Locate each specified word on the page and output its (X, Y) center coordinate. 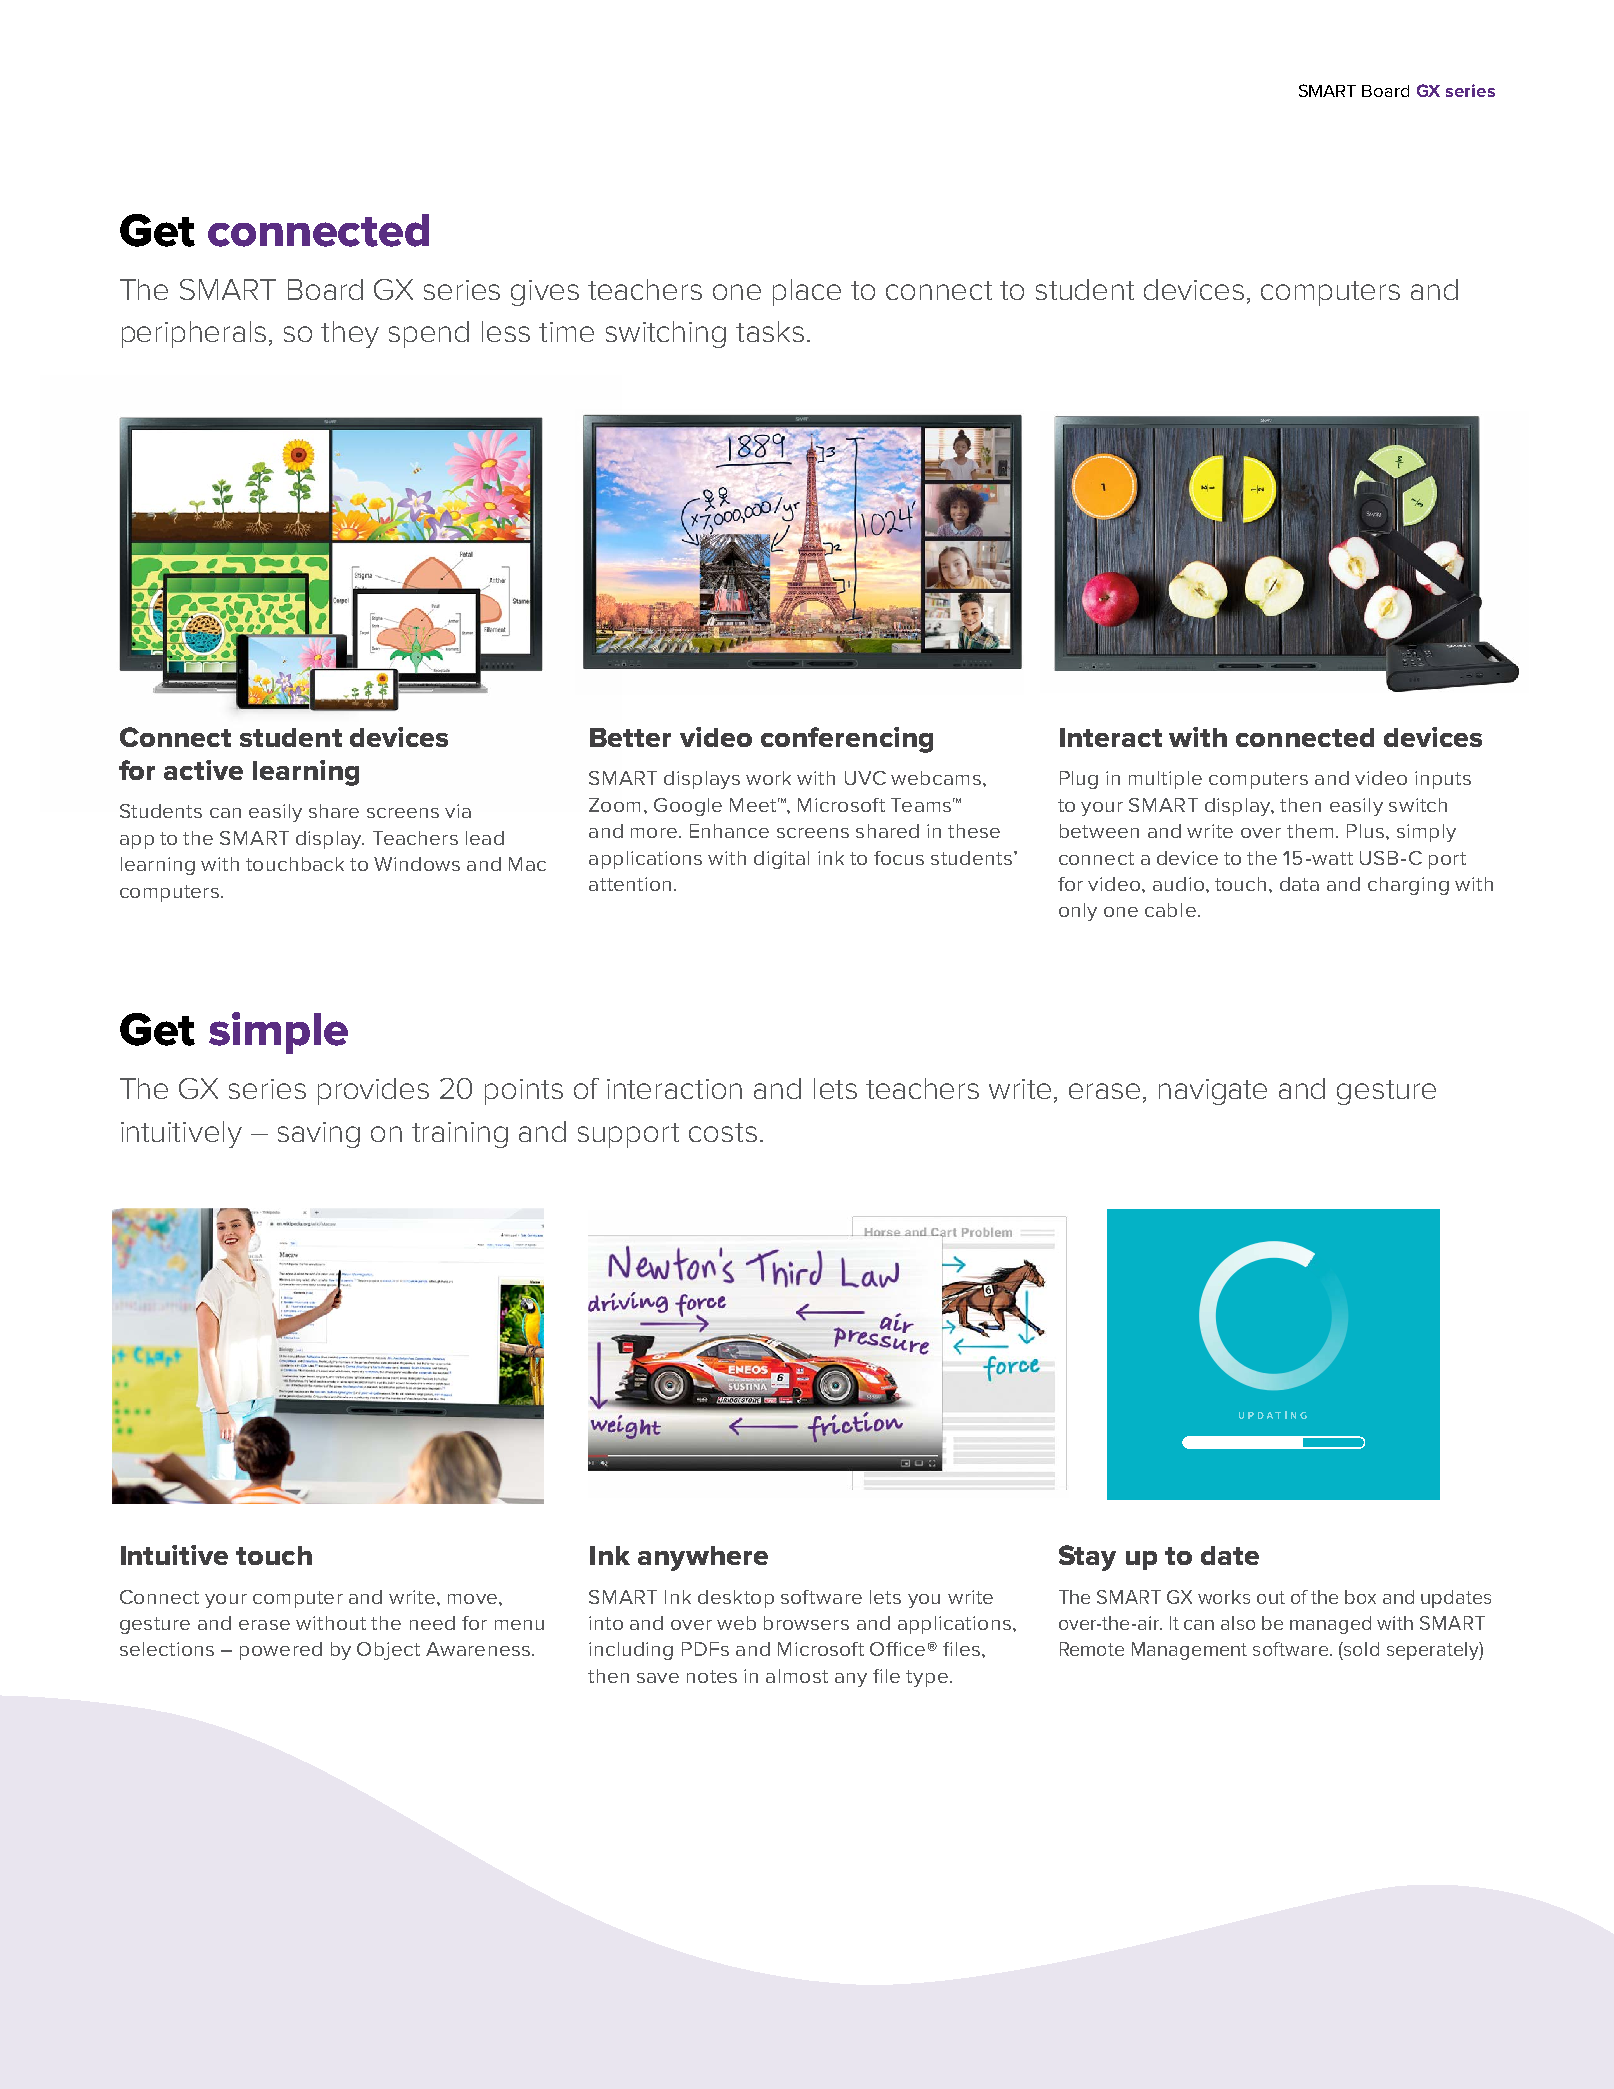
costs (723, 1132)
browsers (806, 1623)
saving (319, 1135)
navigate (1213, 1092)
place (807, 292)
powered (281, 1651)
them (1310, 831)
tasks (770, 331)
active (203, 770)
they (350, 334)
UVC (865, 778)
